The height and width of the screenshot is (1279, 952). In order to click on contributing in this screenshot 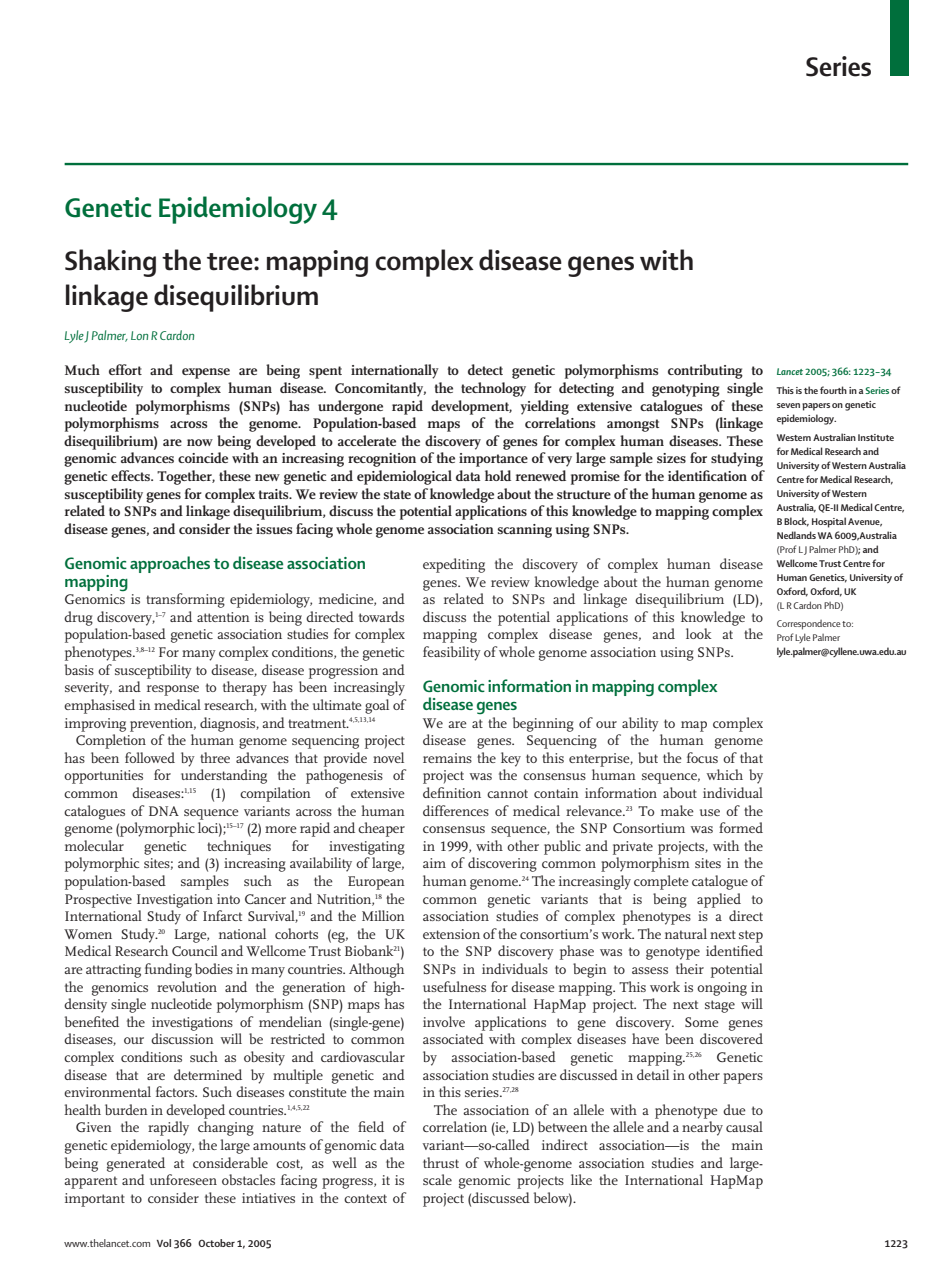, I will do `click(705, 371)`.
